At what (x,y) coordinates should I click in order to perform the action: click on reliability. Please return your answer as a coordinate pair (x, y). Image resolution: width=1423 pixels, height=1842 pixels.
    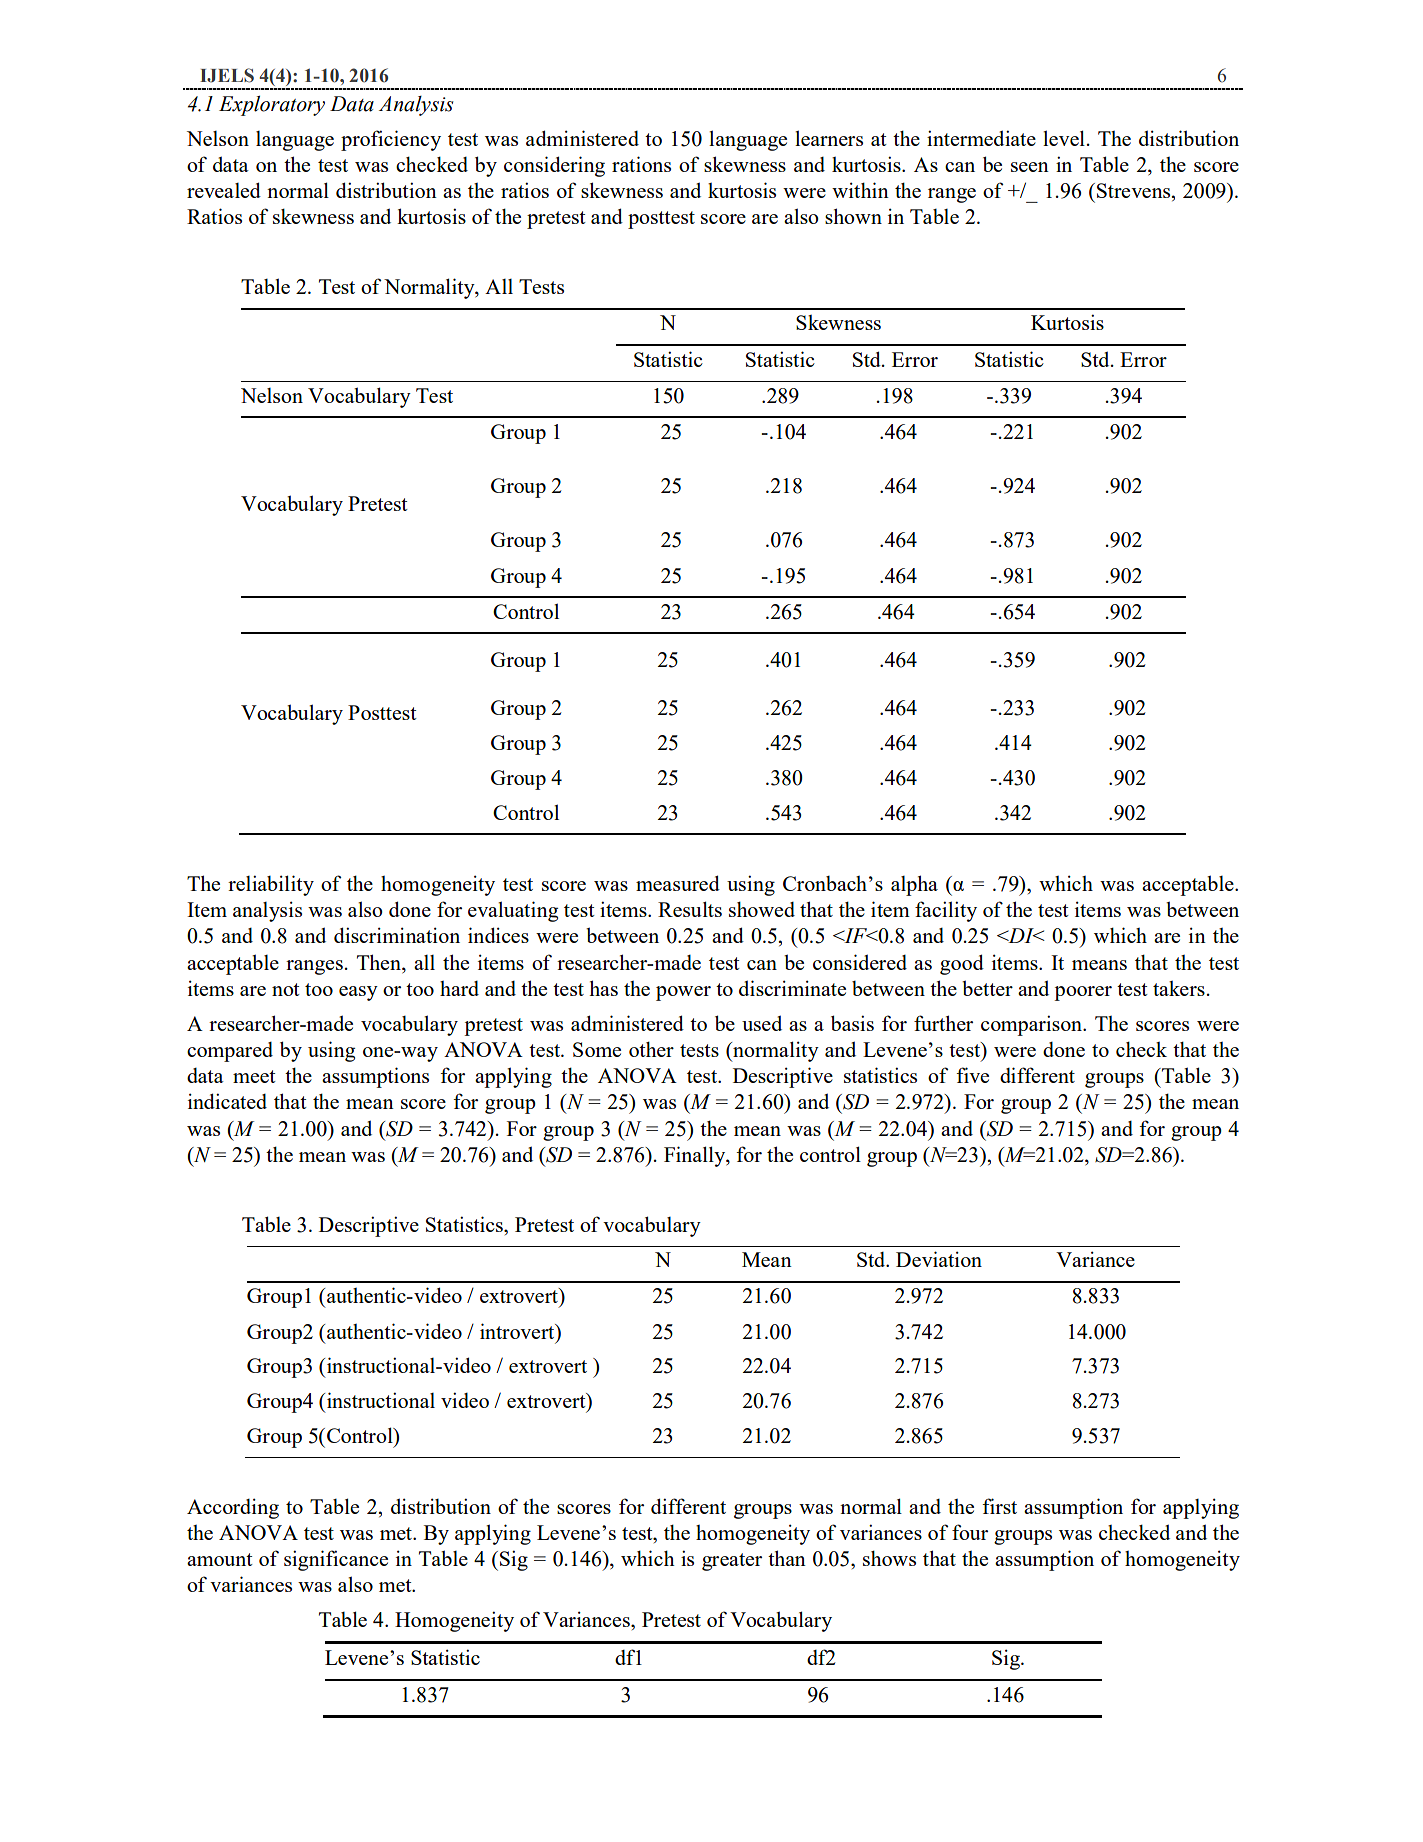
    Looking at the image, I should click on (271, 885).
